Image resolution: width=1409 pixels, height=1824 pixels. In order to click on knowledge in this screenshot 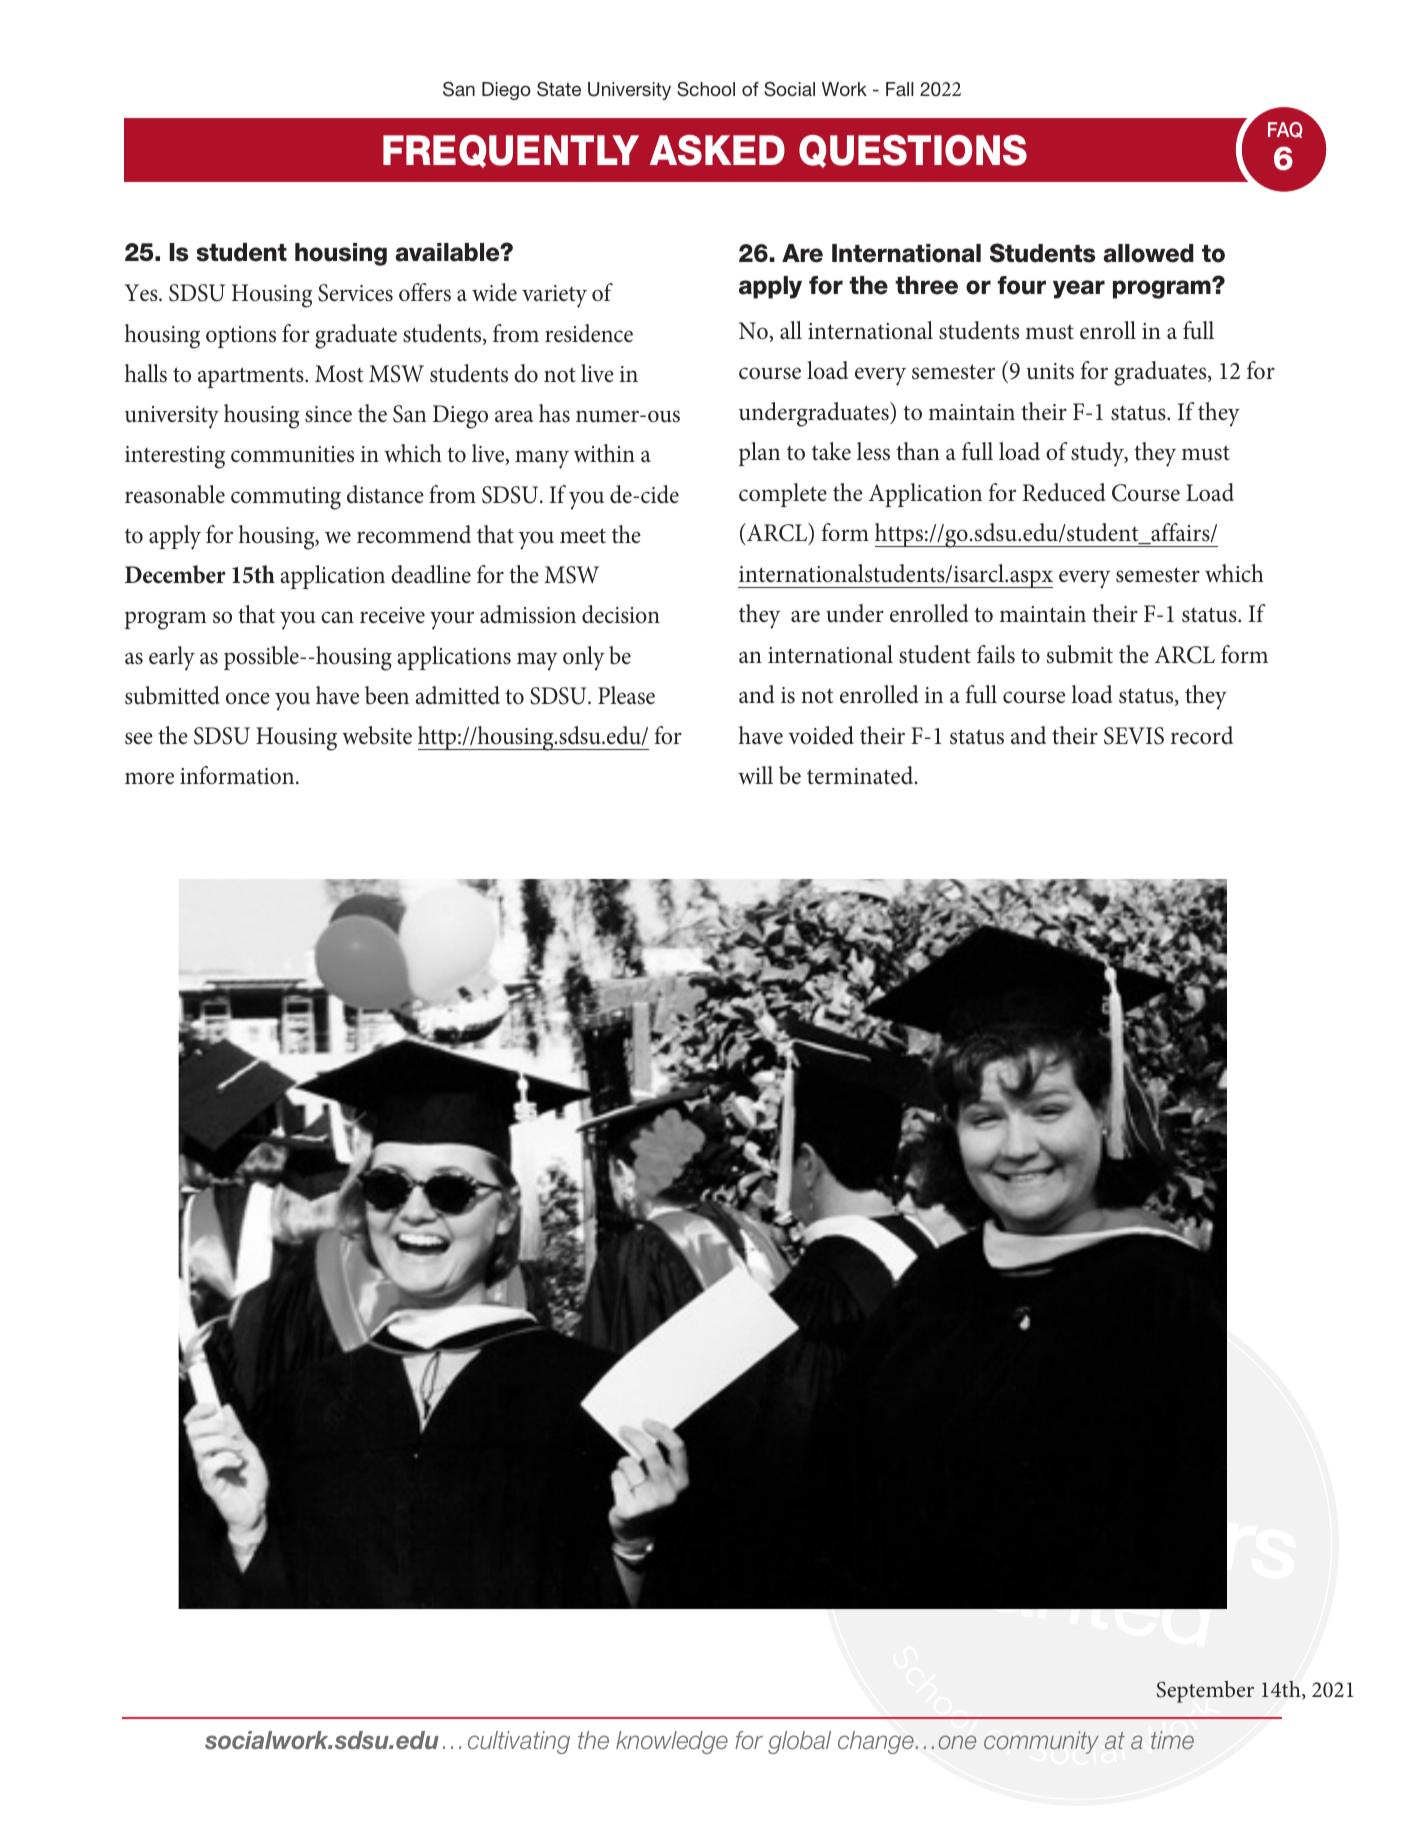, I will do `click(672, 1742)`.
